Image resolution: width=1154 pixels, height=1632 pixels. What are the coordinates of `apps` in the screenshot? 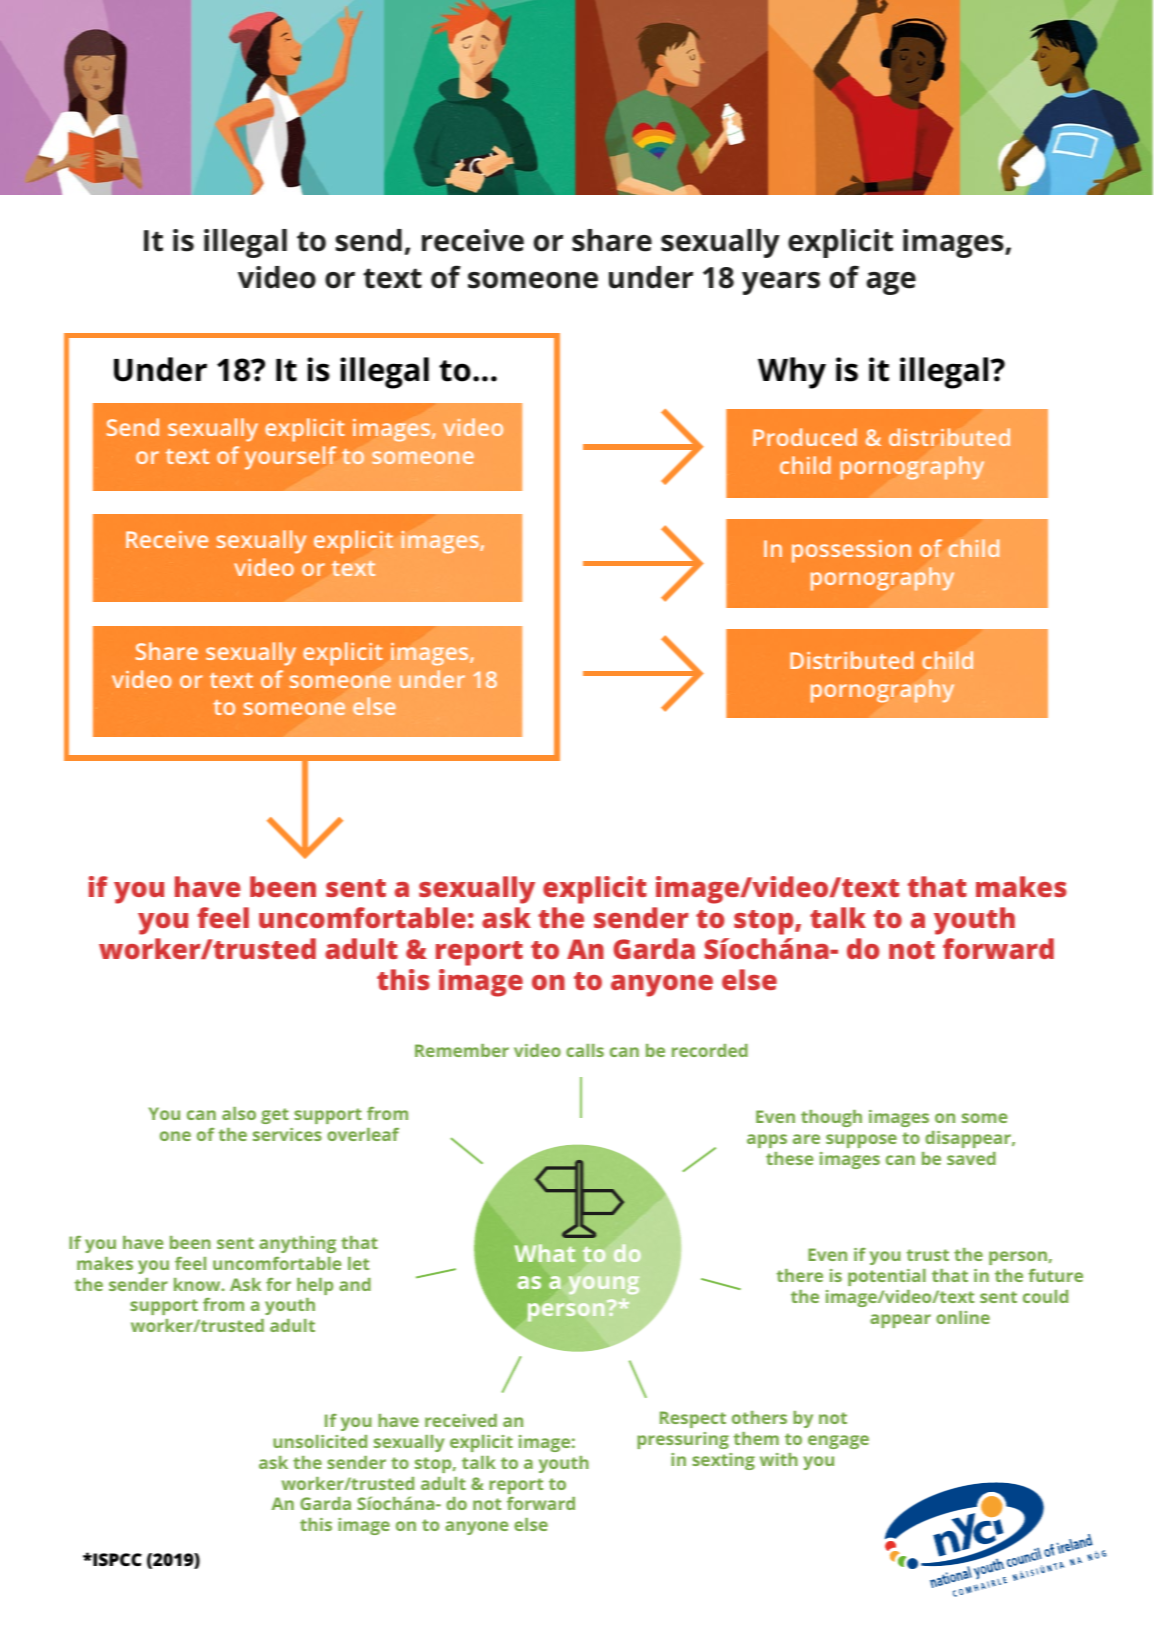 It's located at (767, 1141).
